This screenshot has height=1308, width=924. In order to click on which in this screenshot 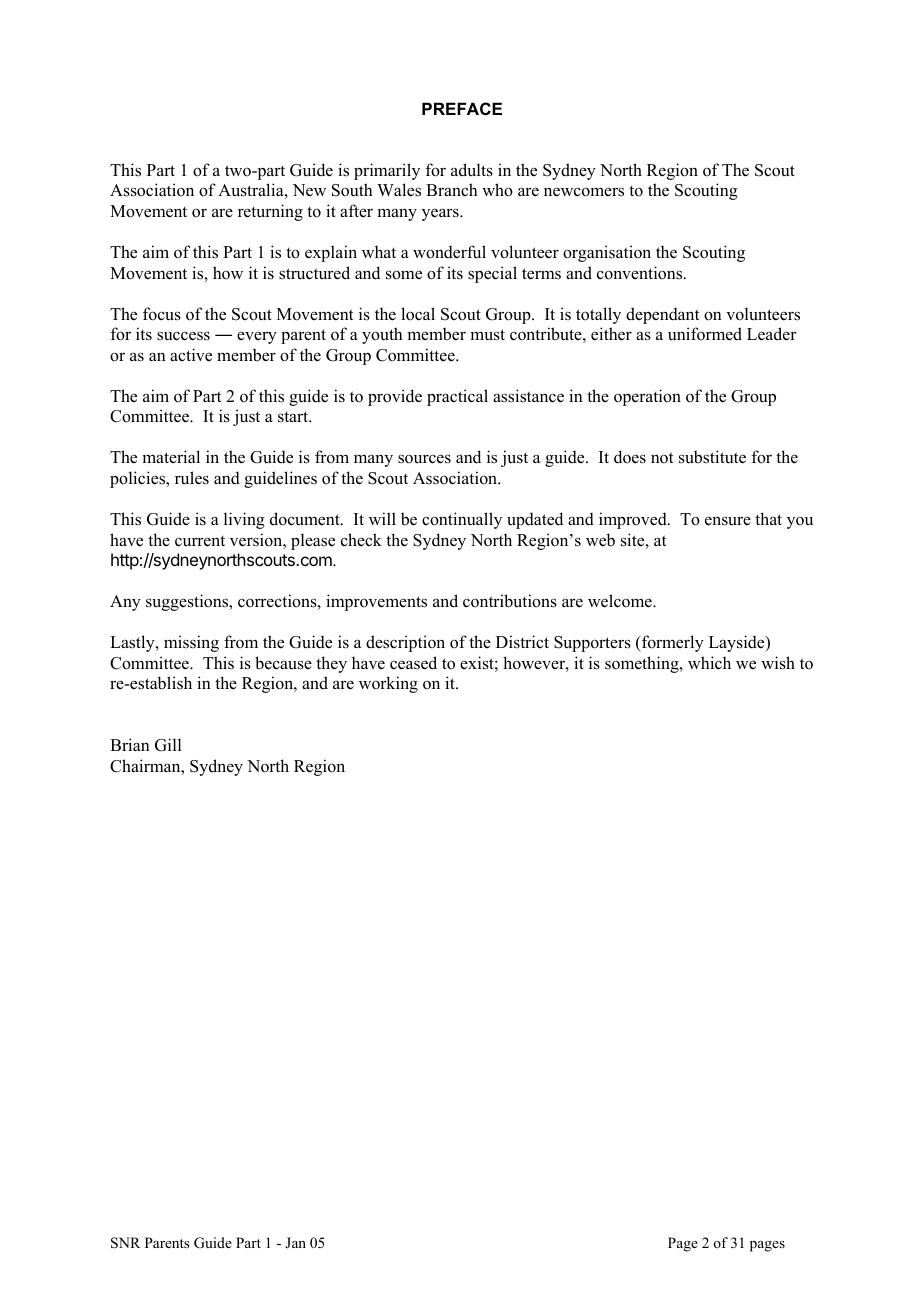, I will do `click(709, 663)`.
